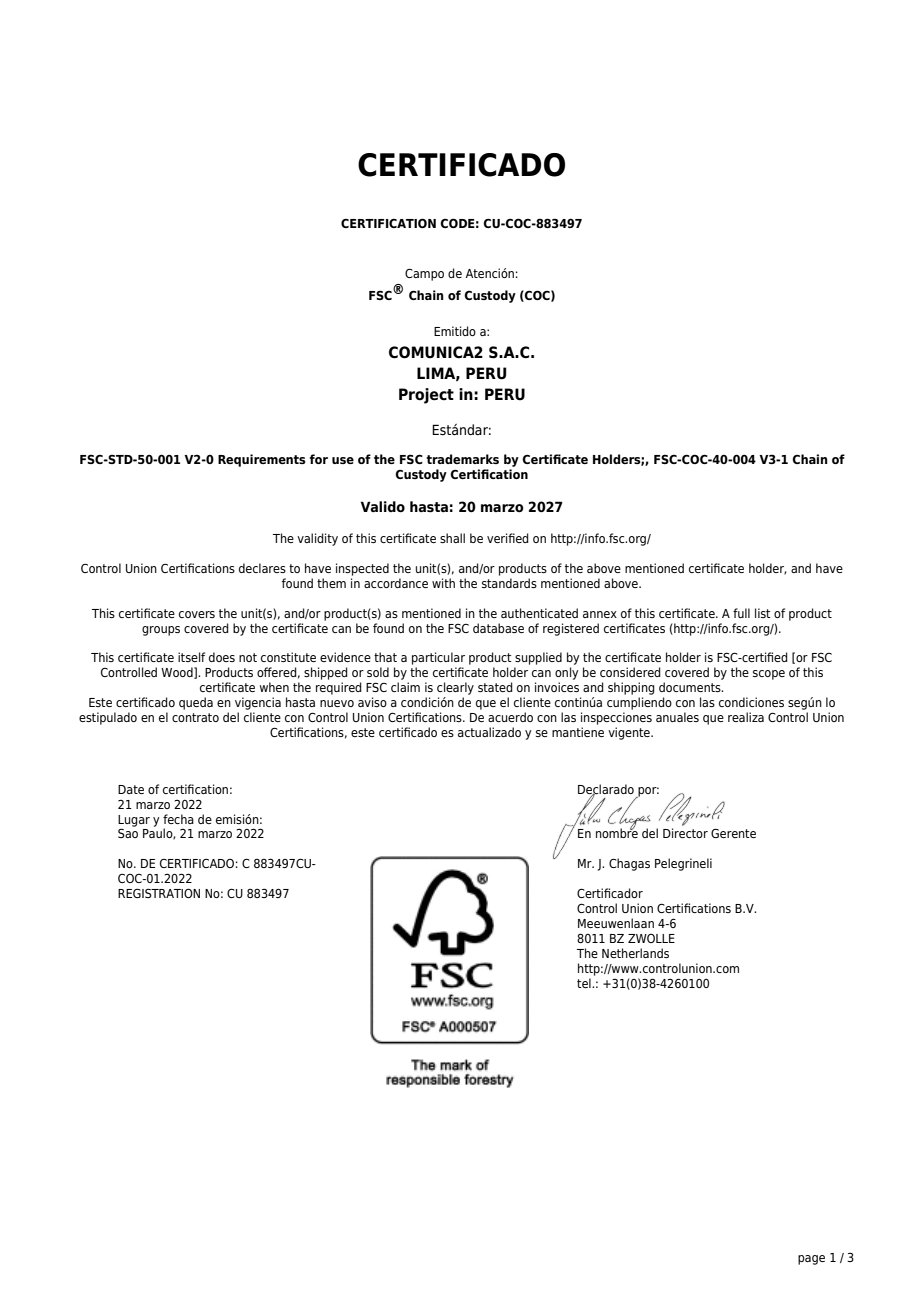 The width and height of the page is (924, 1308). Describe the element at coordinates (635, 953) in the page. I see `Netherlands` at that location.
